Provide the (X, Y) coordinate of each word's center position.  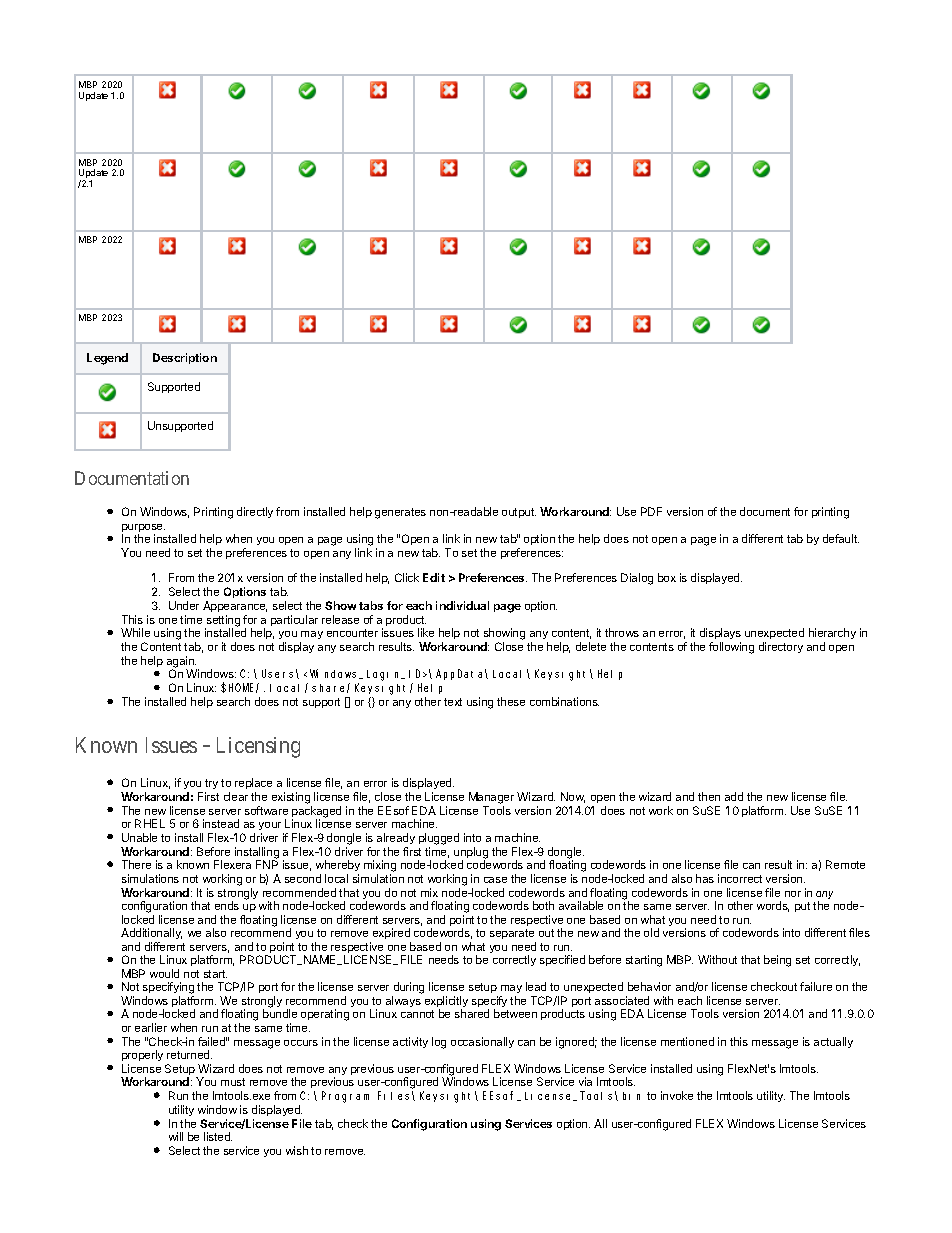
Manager (491, 799)
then (709, 796)
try (211, 786)
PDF (651, 511)
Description (185, 358)
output (519, 513)
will (176, 1136)
